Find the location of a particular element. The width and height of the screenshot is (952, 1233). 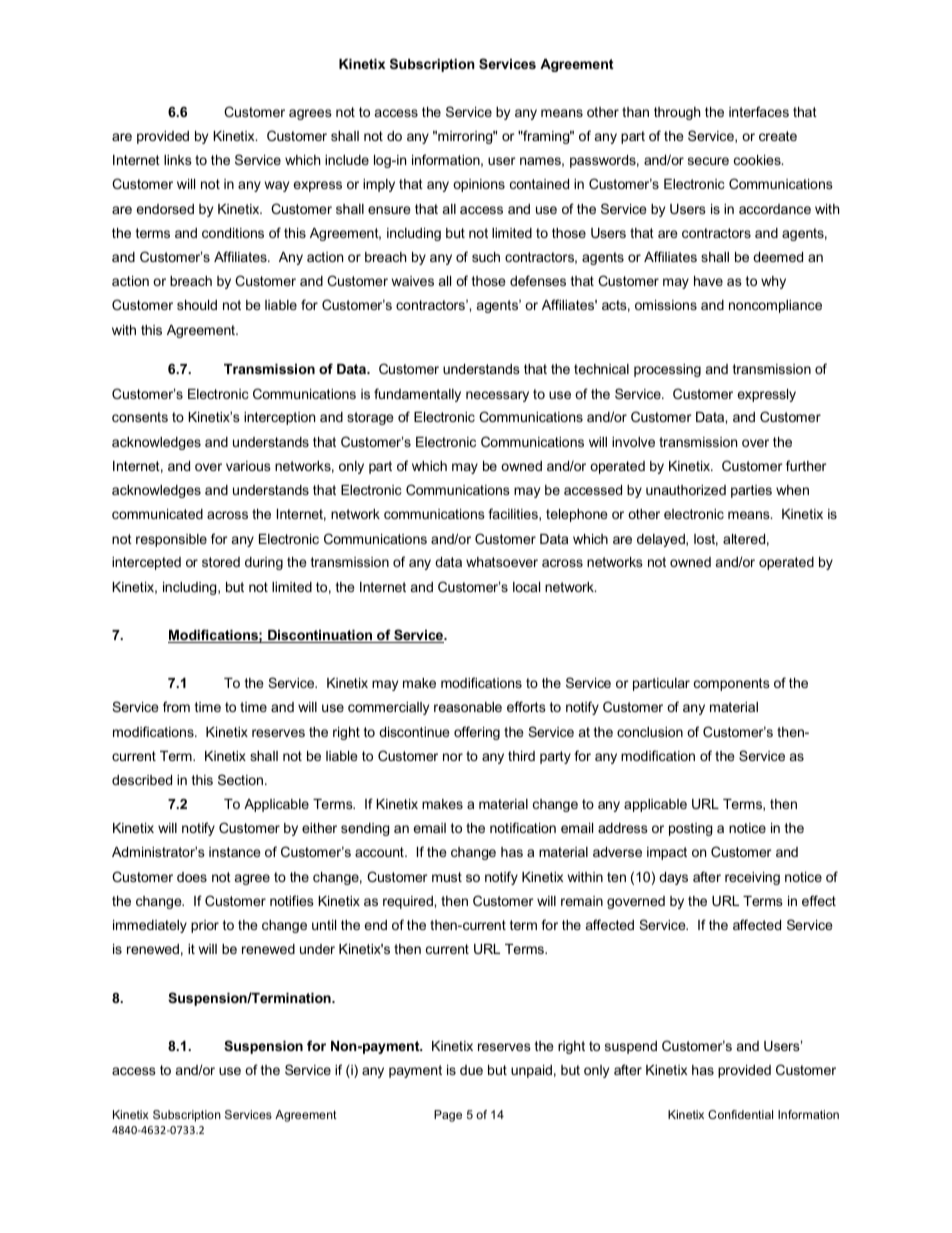

cookies is located at coordinates (758, 160).
